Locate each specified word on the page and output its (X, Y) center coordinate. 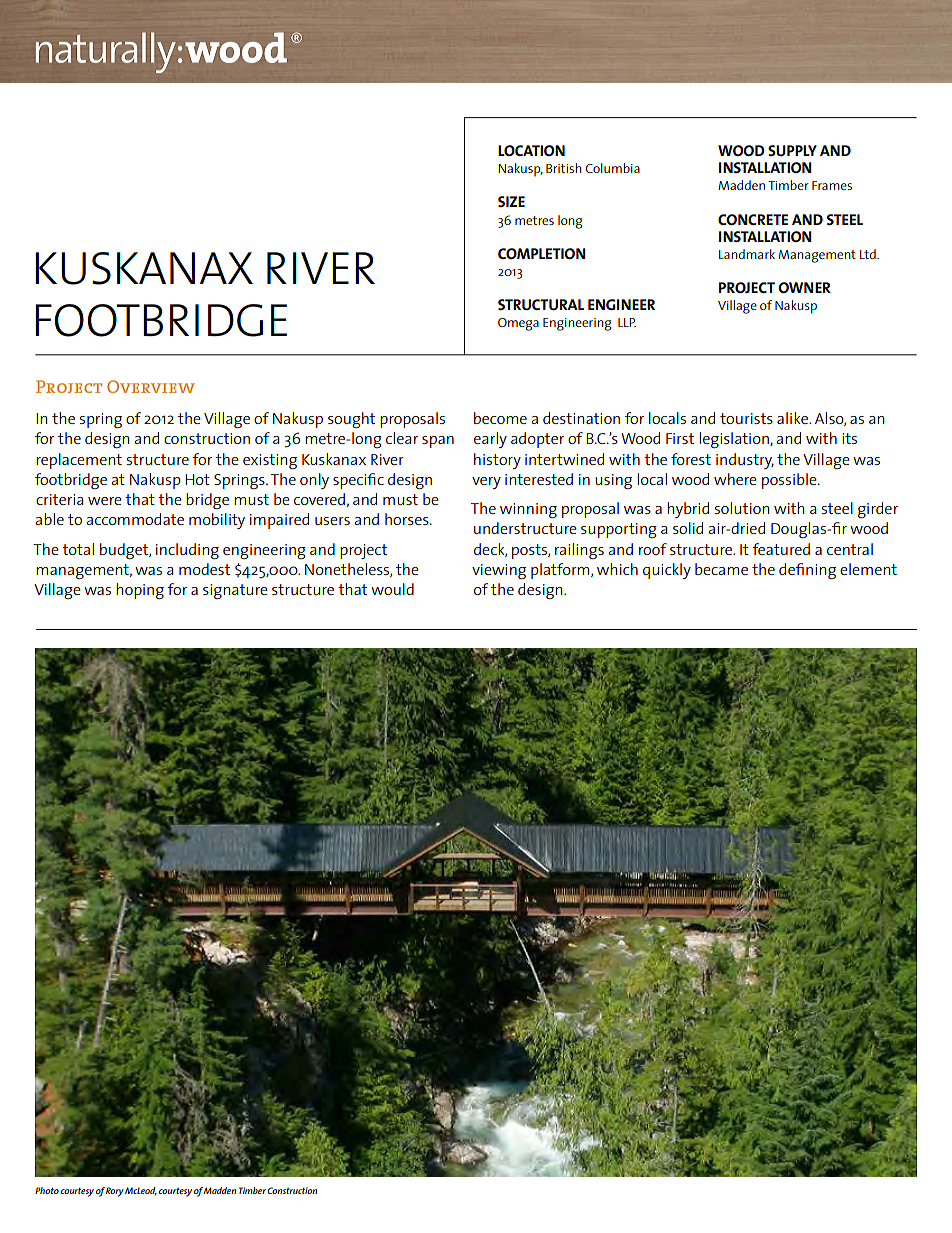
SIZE (511, 201)
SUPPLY (792, 150)
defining (807, 571)
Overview (151, 386)
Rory (115, 1192)
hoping (140, 591)
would (392, 589)
